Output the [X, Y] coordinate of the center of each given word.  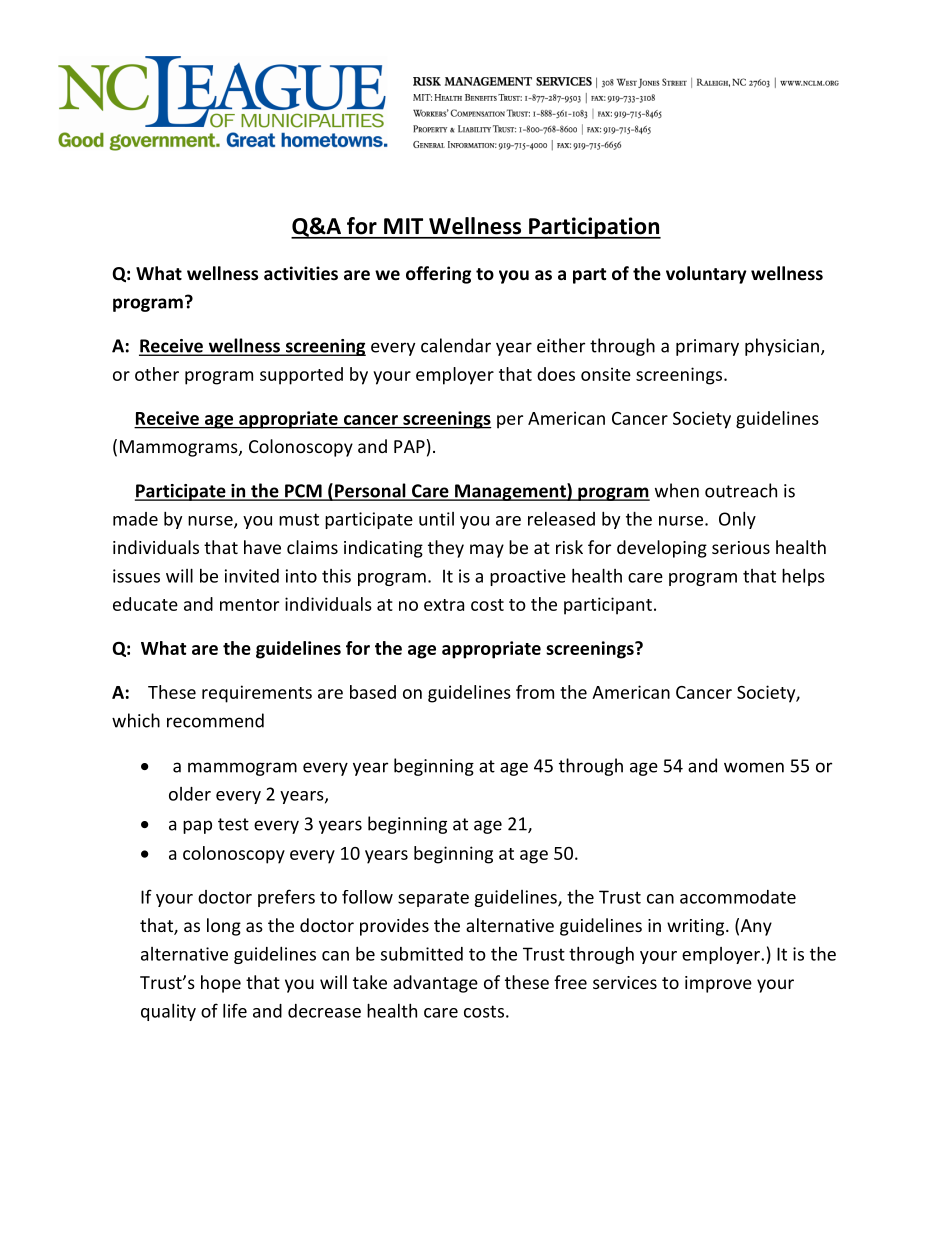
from [535, 692]
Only [737, 520]
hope [221, 984]
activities [301, 273]
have [262, 547]
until [436, 519]
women [754, 767]
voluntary [706, 275]
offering [438, 275]
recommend [215, 720]
